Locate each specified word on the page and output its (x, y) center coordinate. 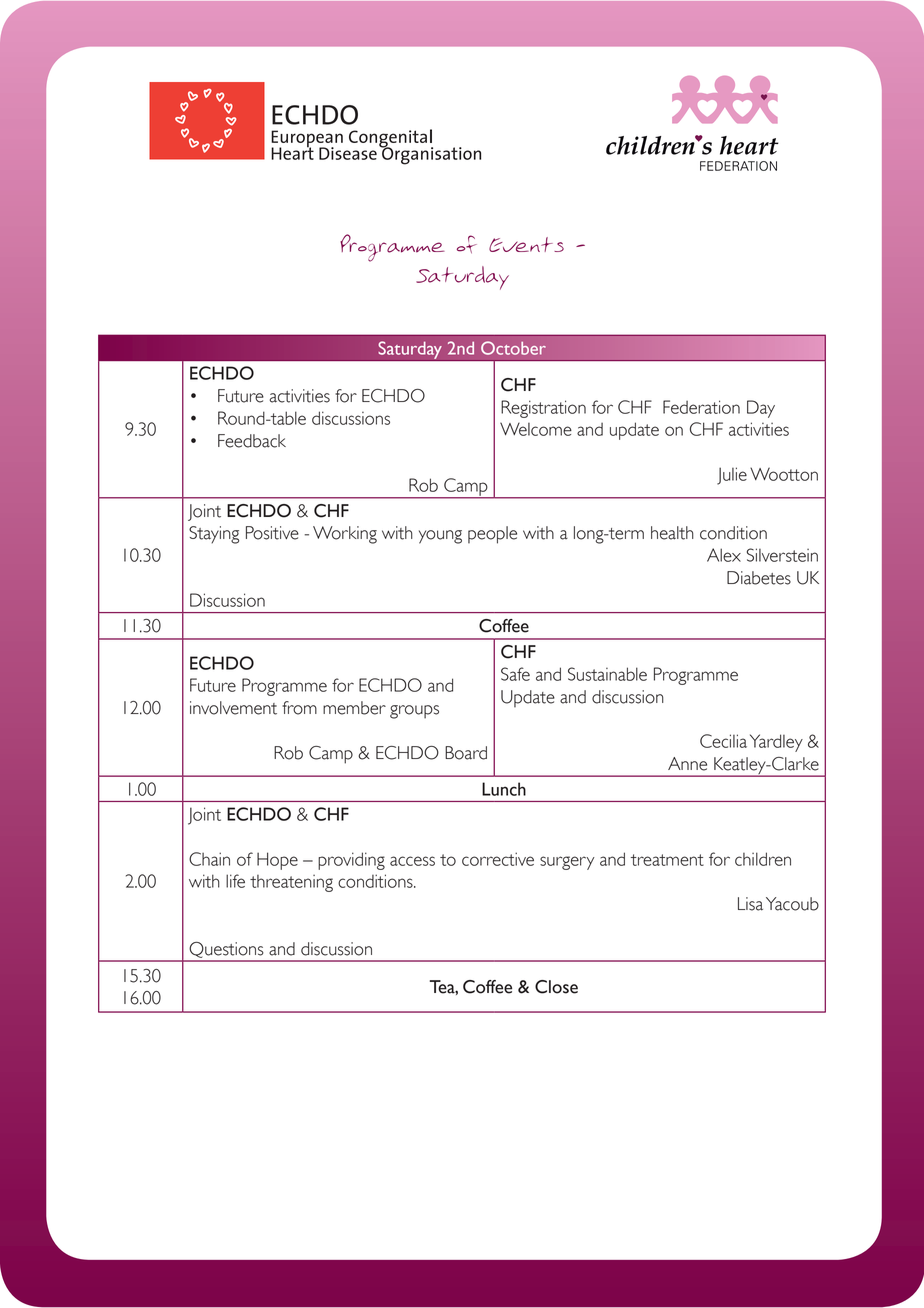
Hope (277, 861)
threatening (291, 883)
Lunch (504, 789)
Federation (701, 407)
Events (526, 244)
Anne (687, 764)
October (513, 348)
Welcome (536, 429)
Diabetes (759, 578)
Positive (272, 533)
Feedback (252, 441)
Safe (515, 674)
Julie (732, 476)
